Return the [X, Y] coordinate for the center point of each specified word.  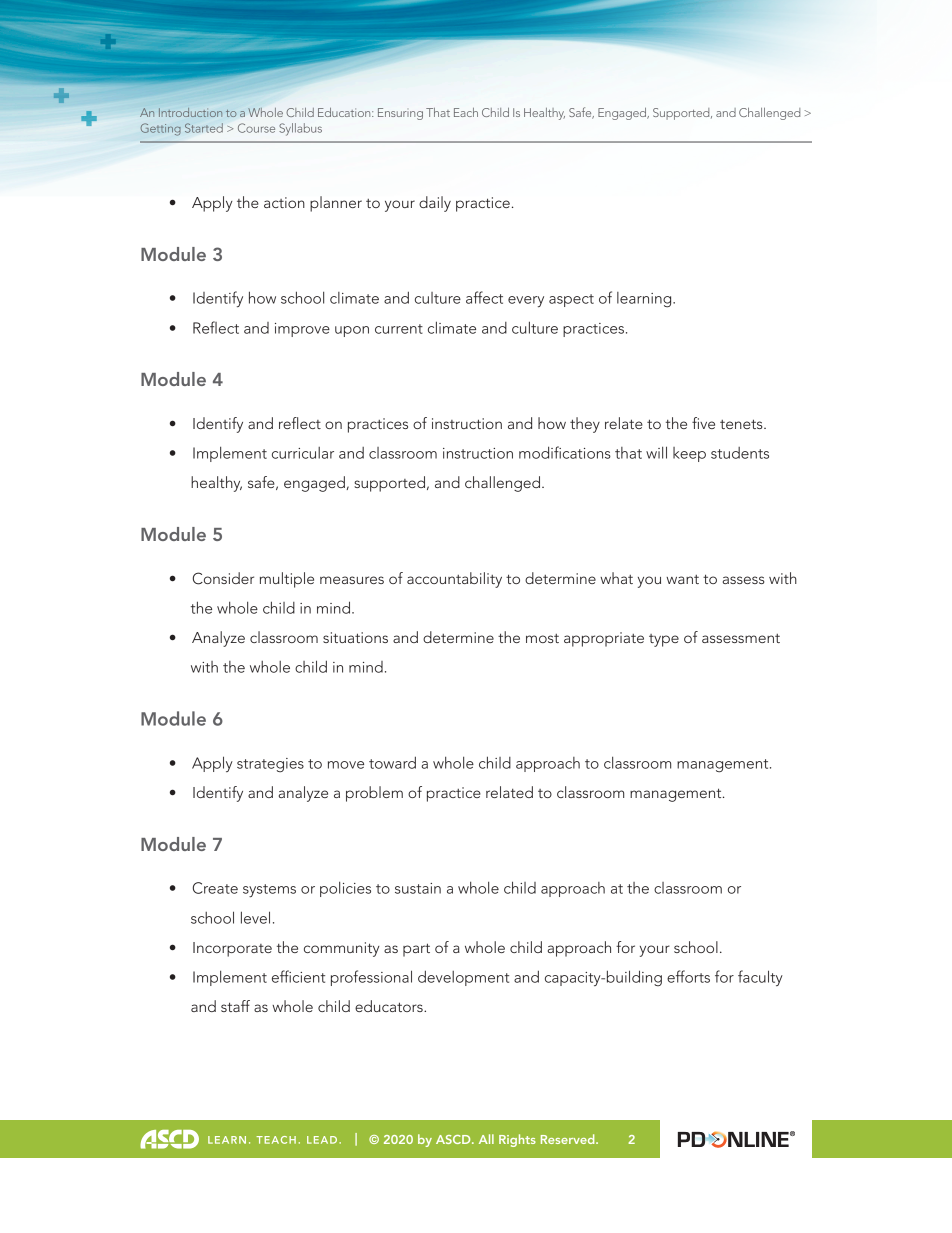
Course [256, 128]
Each [466, 112]
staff [235, 1006]
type [664, 640]
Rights [517, 1140]
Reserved [569, 1139]
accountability [454, 580]
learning [645, 300]
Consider [223, 578]
